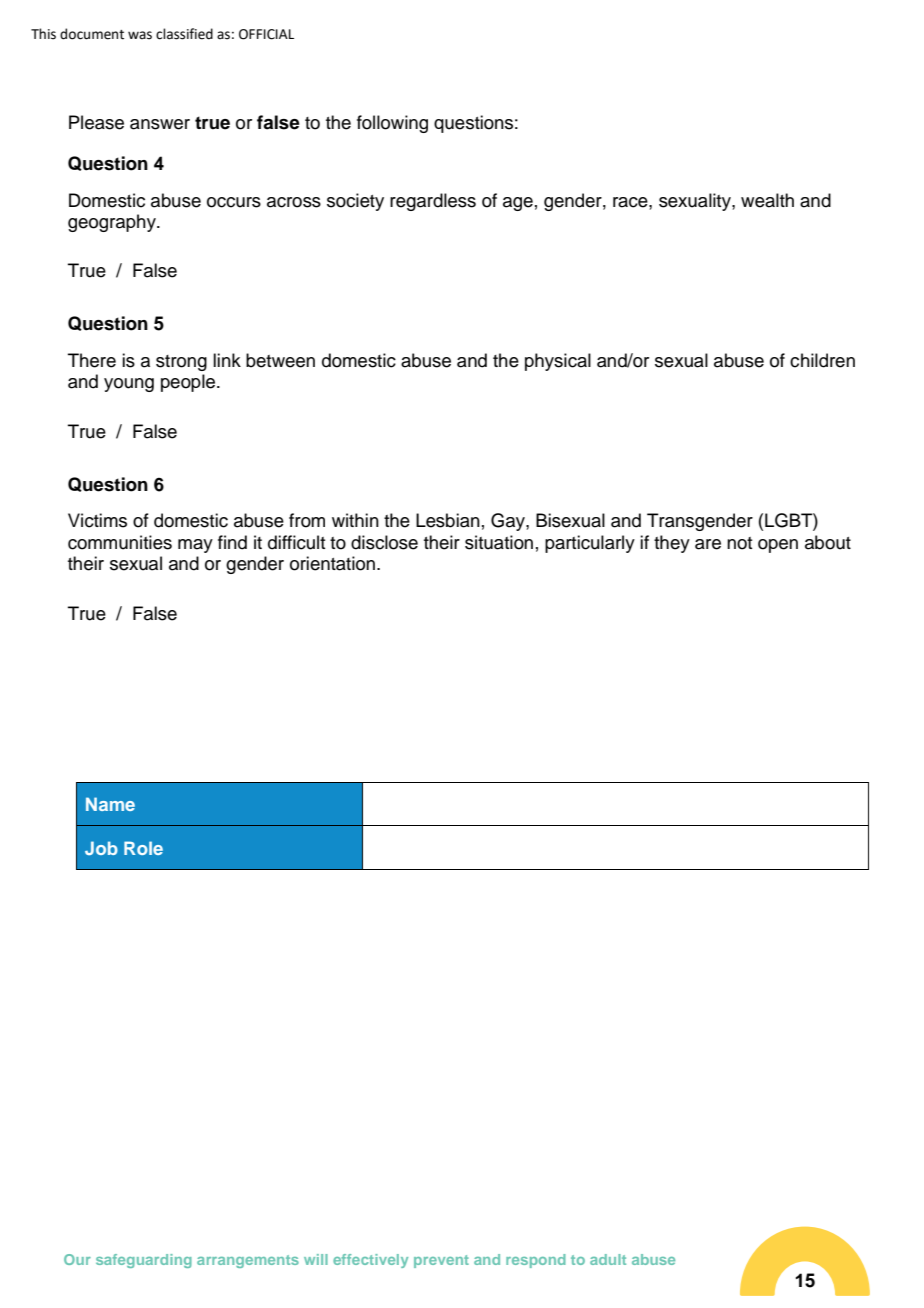 The width and height of the screenshot is (924, 1308). What do you see at coordinates (767, 200) in the screenshot?
I see `wealth` at bounding box center [767, 200].
